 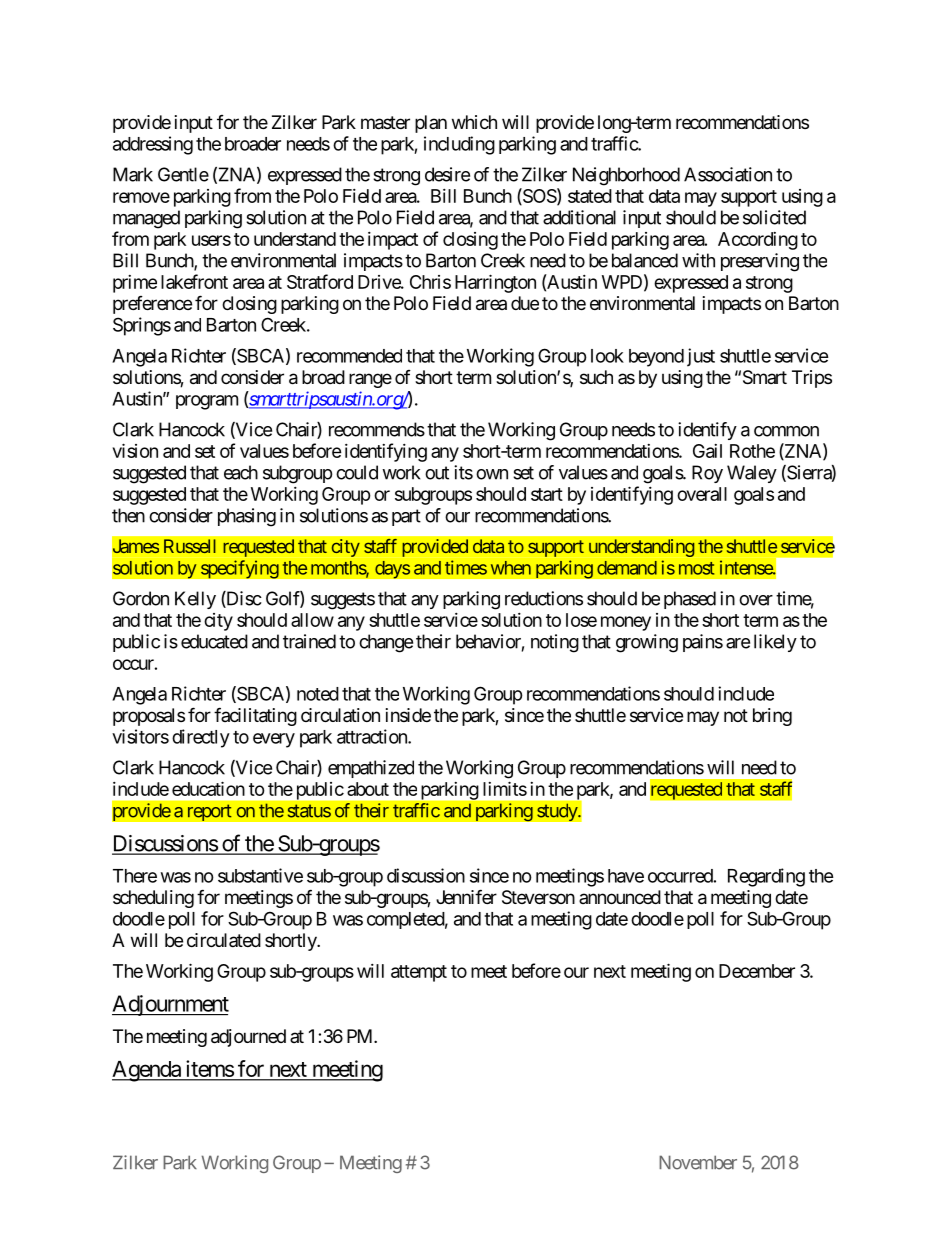 I want to click on November, so click(x=698, y=1162).
